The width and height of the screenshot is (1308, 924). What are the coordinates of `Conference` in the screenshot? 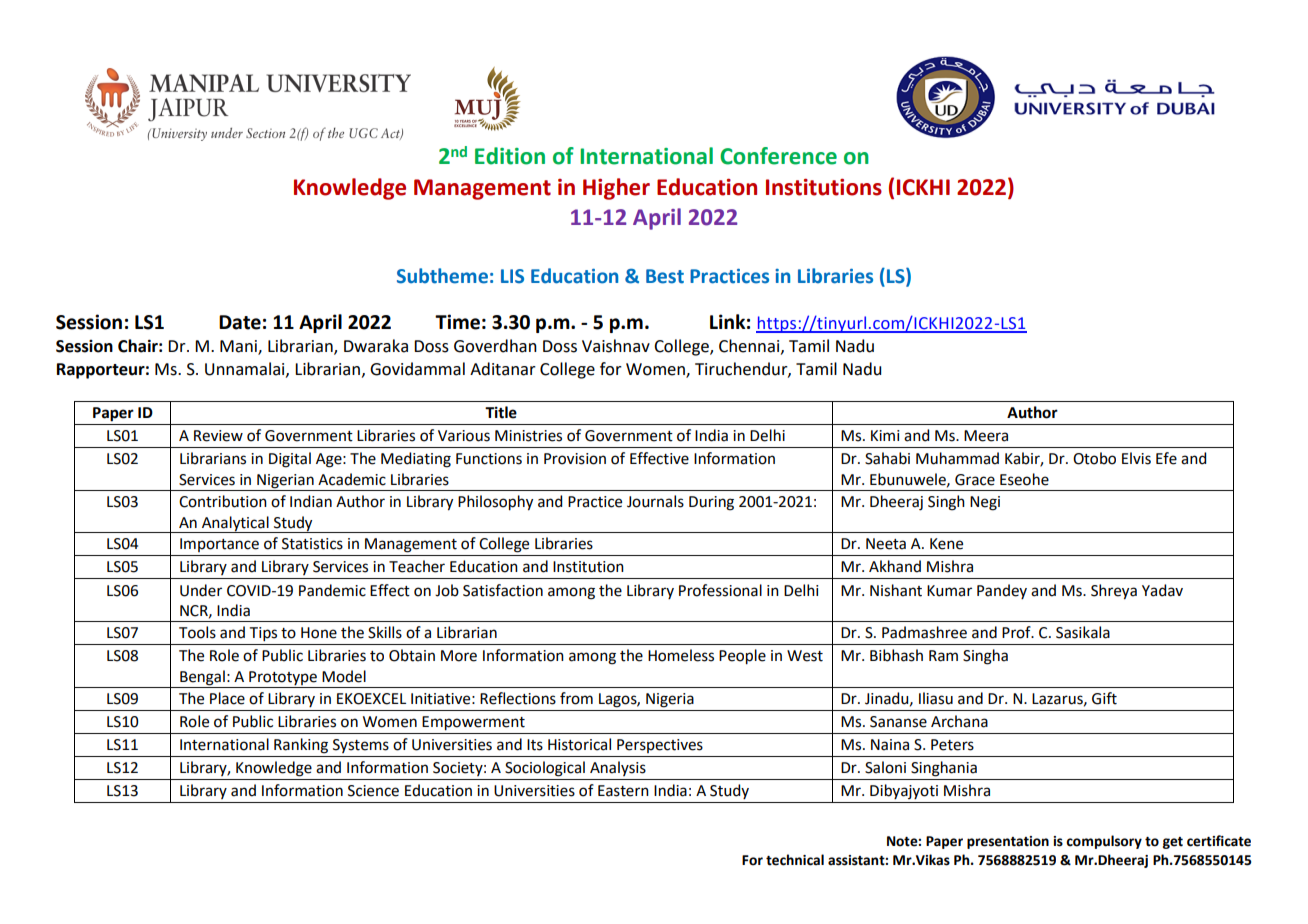 It's located at (778, 156).
